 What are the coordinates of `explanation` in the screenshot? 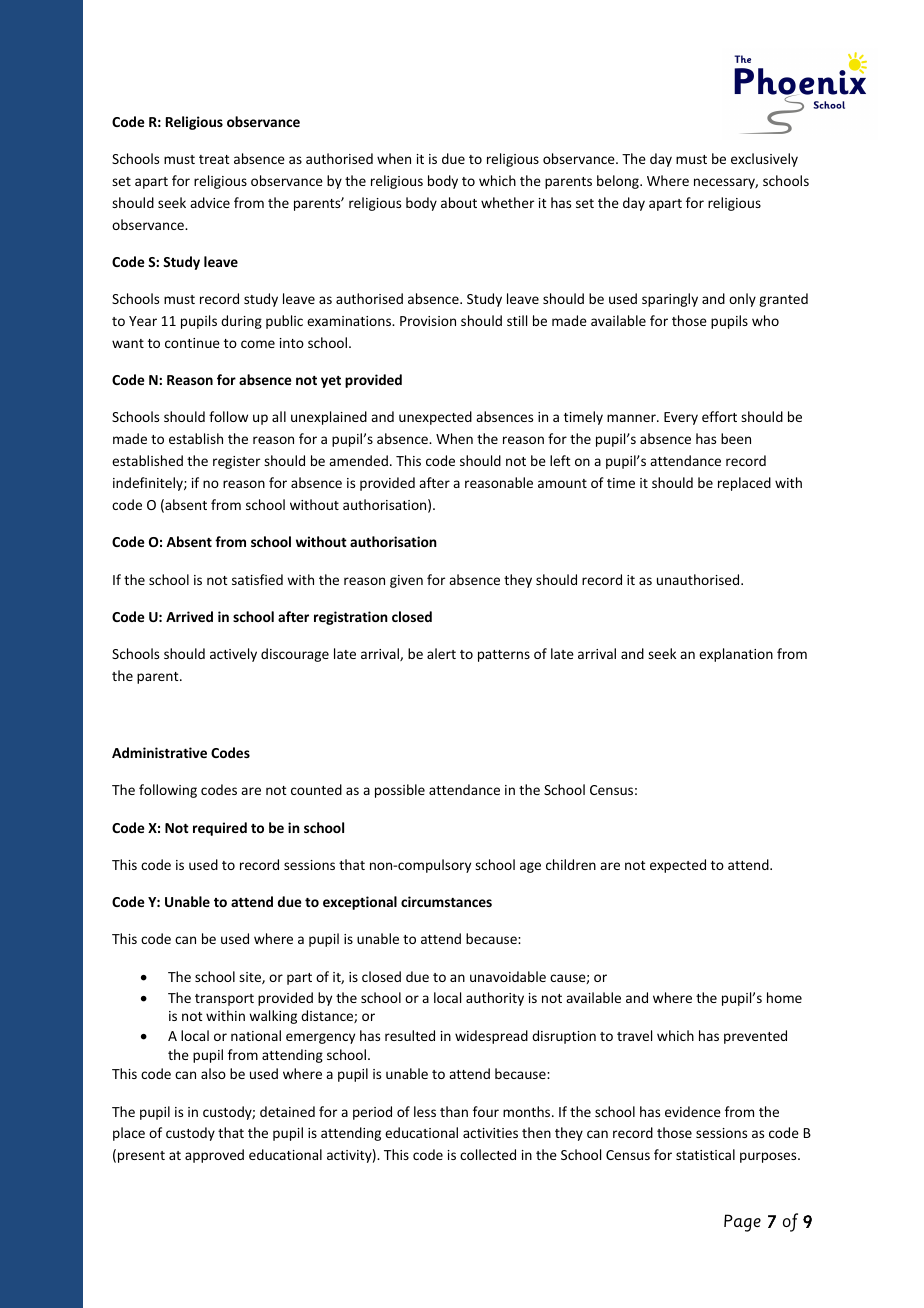 It's located at (736, 655).
